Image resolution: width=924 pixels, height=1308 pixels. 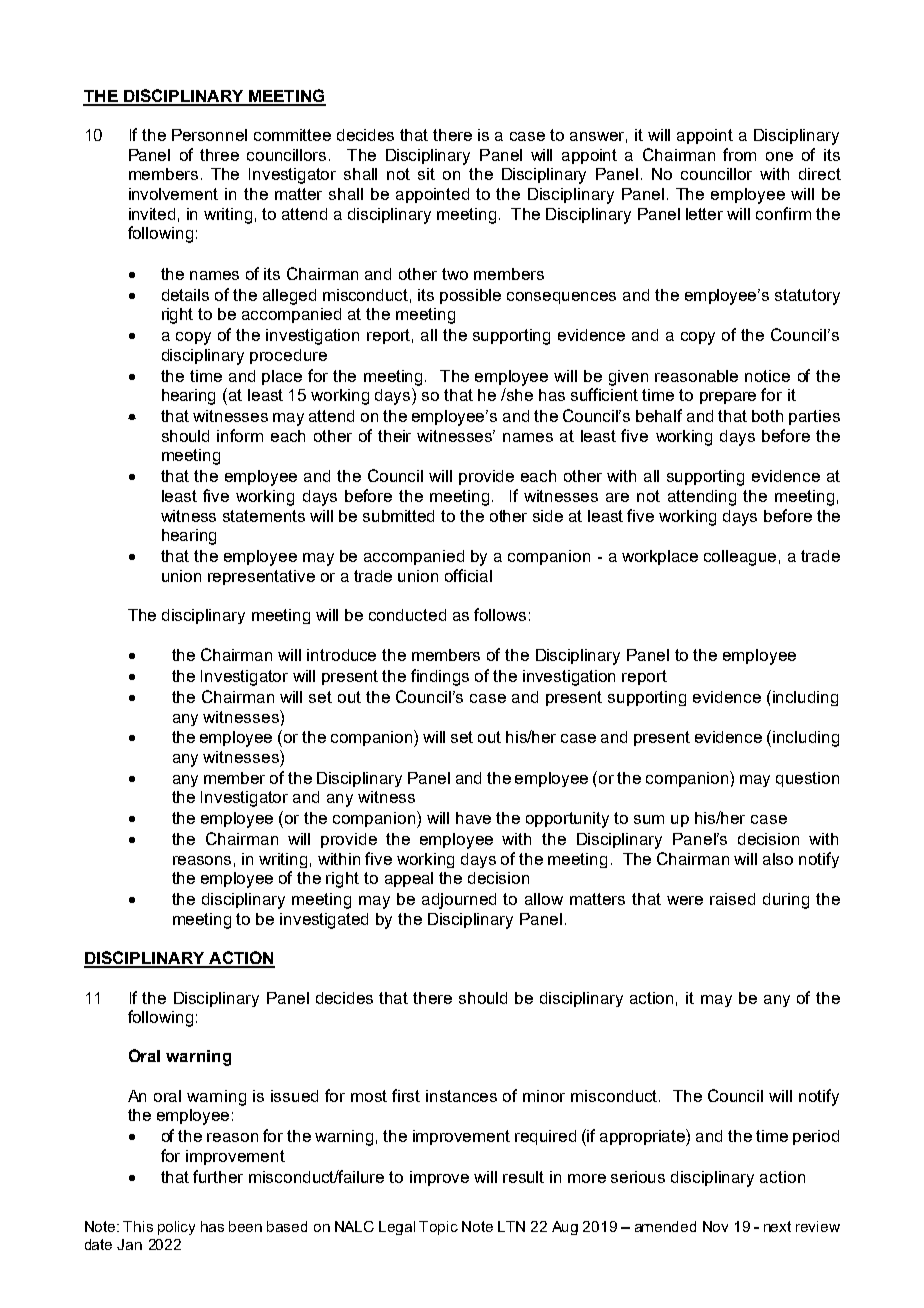 I want to click on findings, so click(x=440, y=677).
